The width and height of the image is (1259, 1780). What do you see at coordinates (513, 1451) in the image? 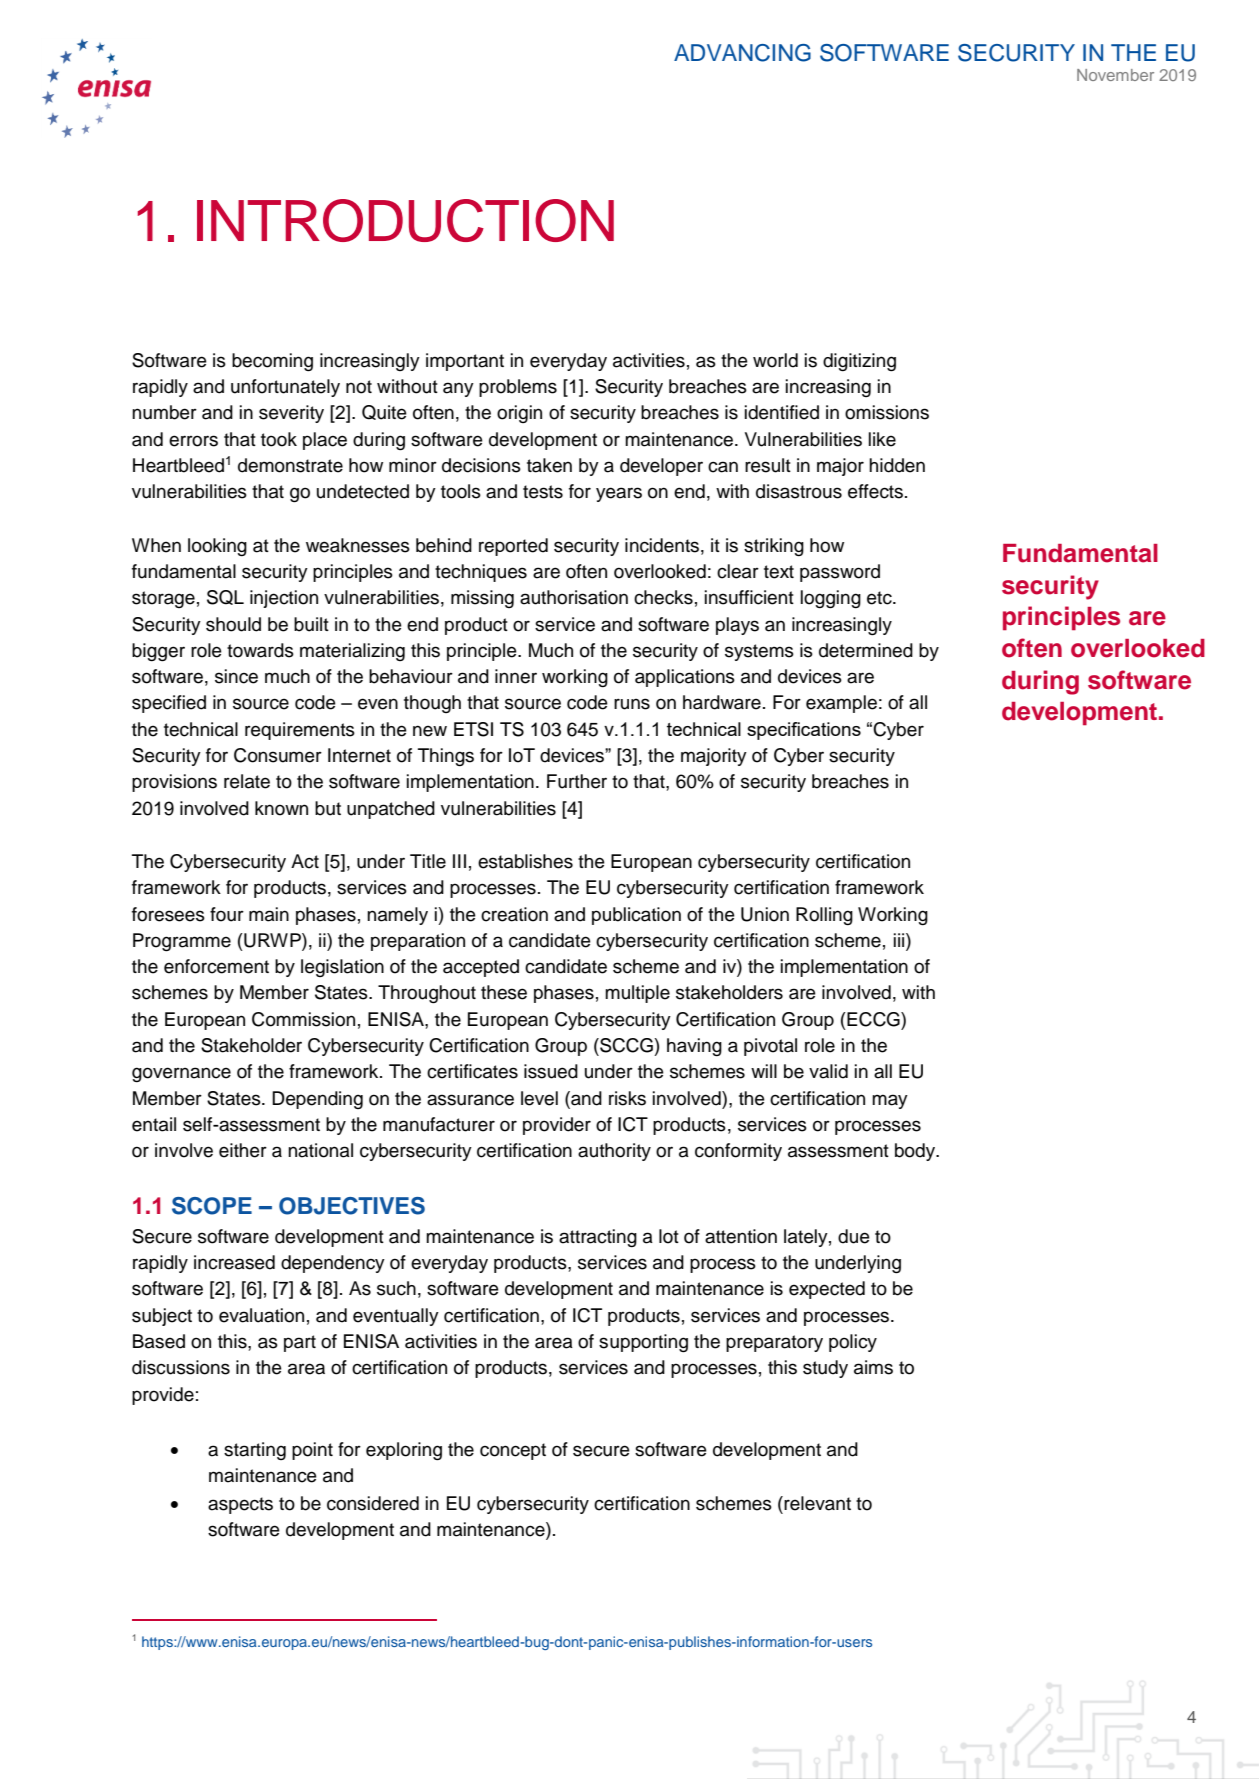
I see `concept` at bounding box center [513, 1451].
